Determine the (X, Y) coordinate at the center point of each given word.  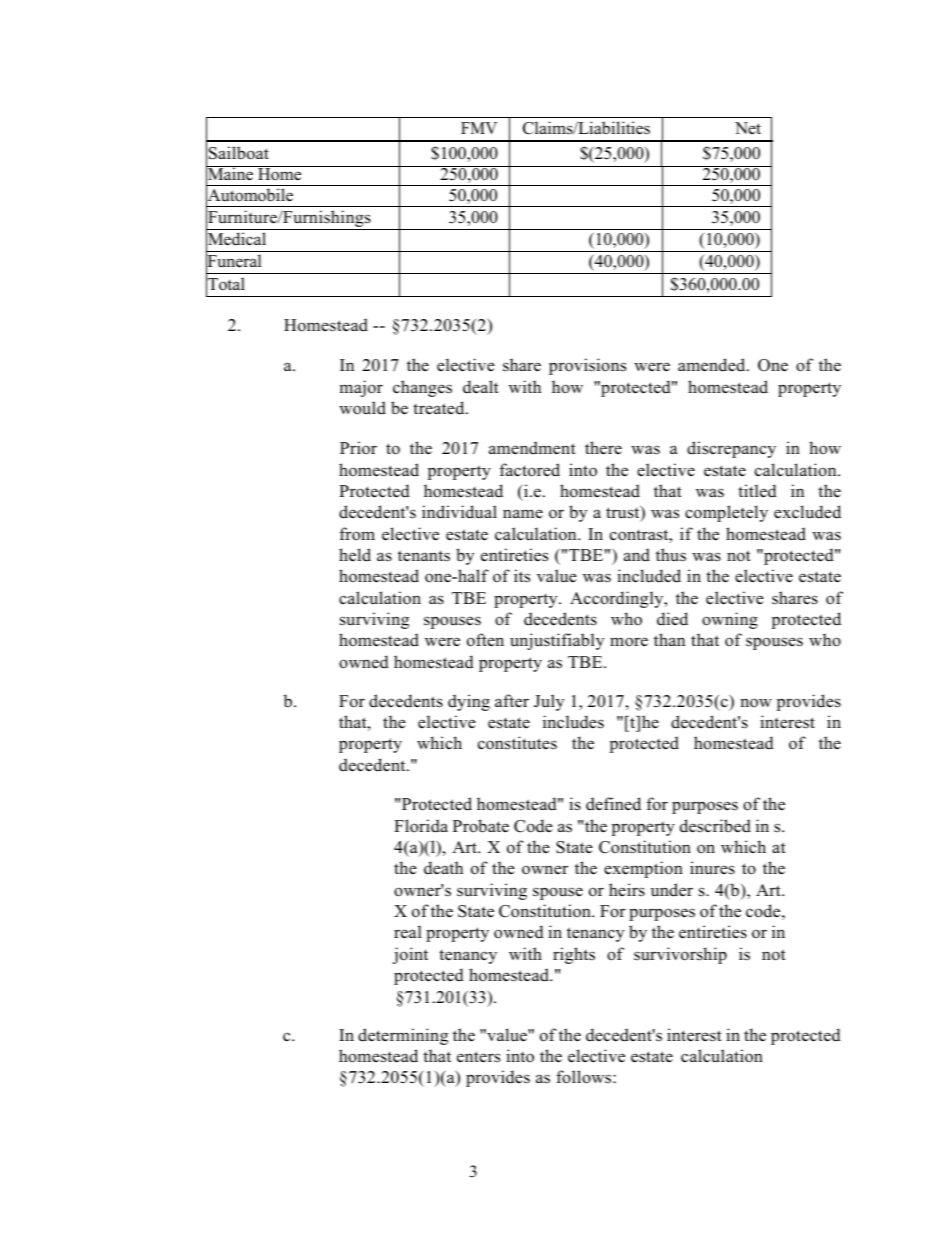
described (715, 826)
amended (713, 365)
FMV (479, 128)
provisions (587, 366)
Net (748, 128)
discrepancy (731, 449)
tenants (424, 556)
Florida (421, 826)
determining (403, 1036)
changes (422, 388)
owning (730, 620)
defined (613, 804)
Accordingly (618, 599)
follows (585, 1077)
